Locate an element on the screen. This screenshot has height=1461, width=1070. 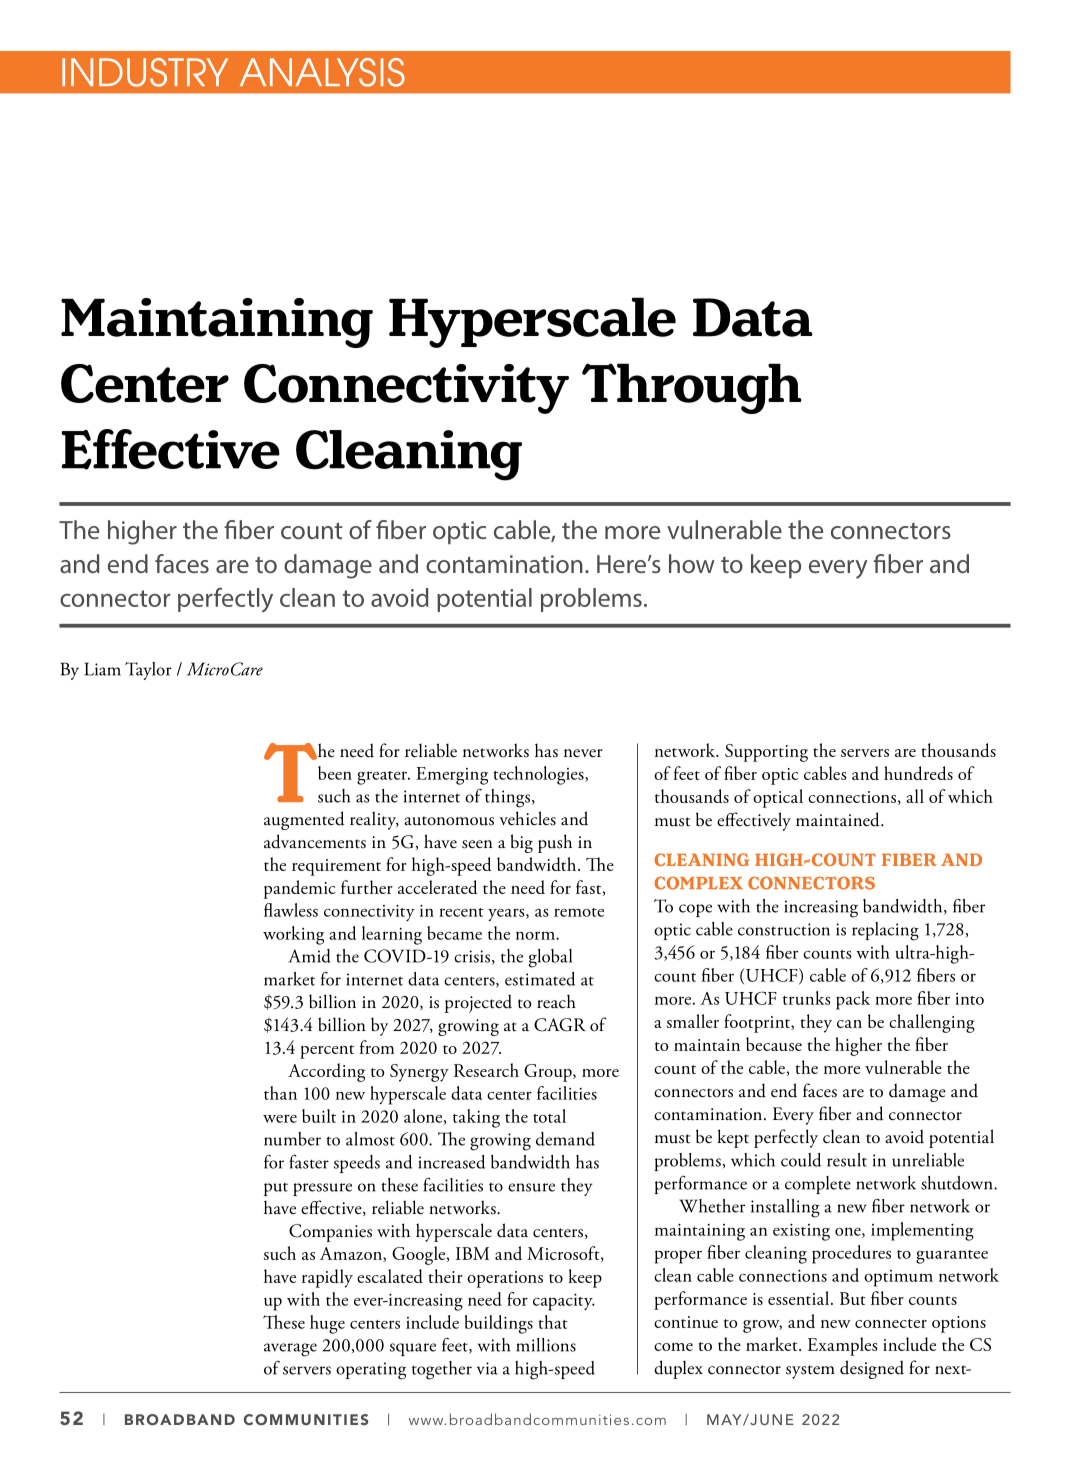
how is located at coordinates (692, 563).
